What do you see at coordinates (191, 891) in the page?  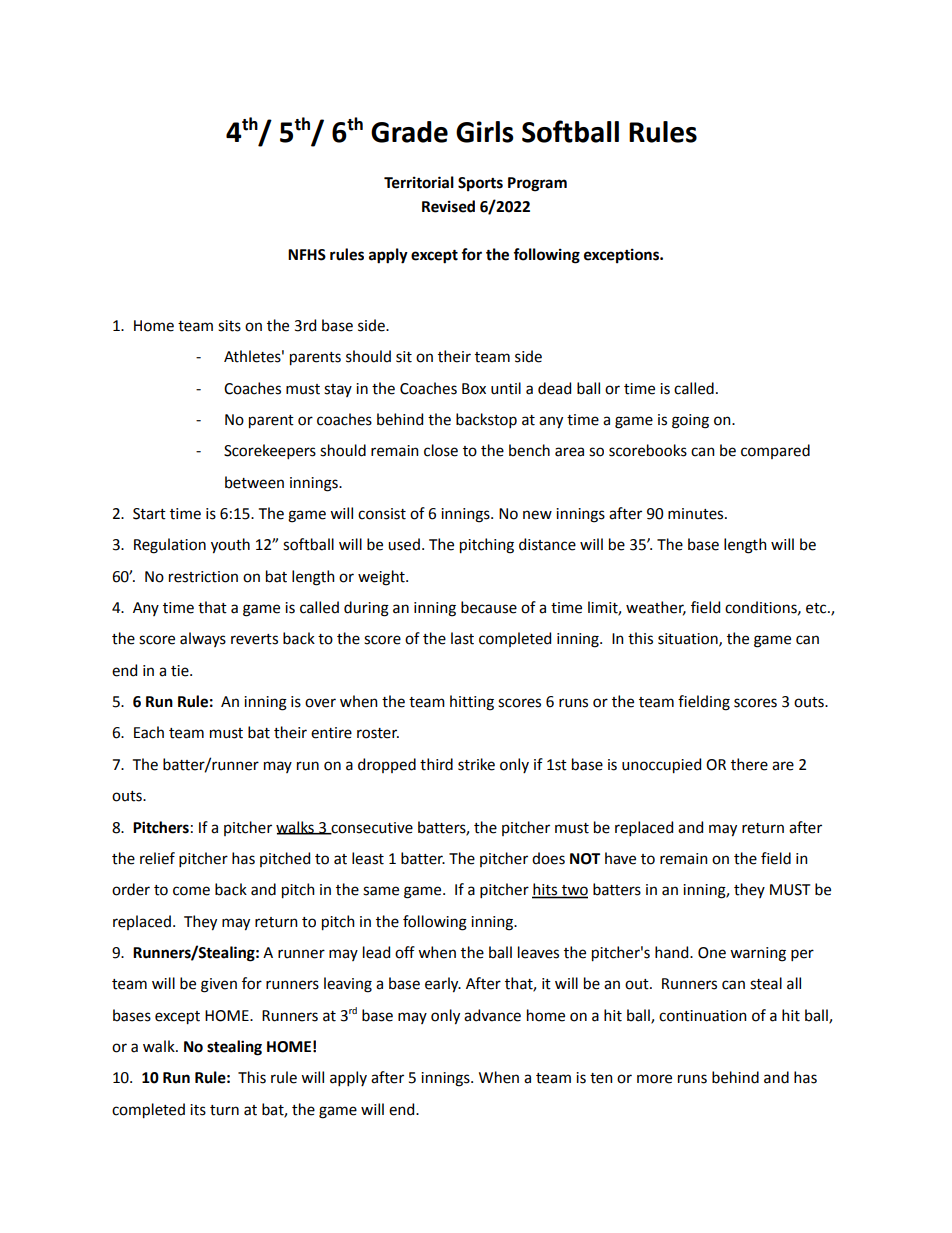 I see `come` at bounding box center [191, 891].
